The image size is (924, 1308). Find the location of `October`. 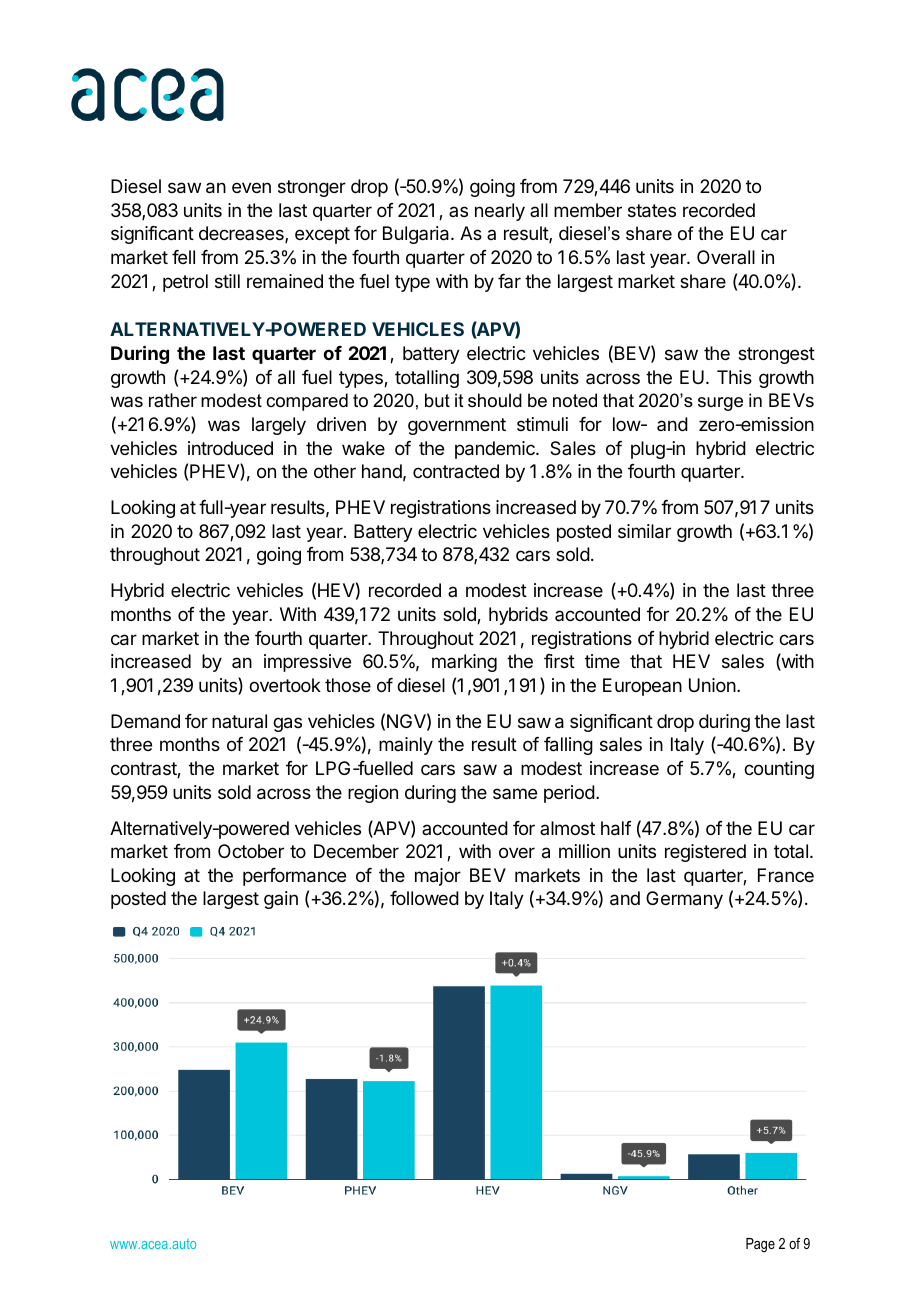

October is located at coordinates (251, 851).
